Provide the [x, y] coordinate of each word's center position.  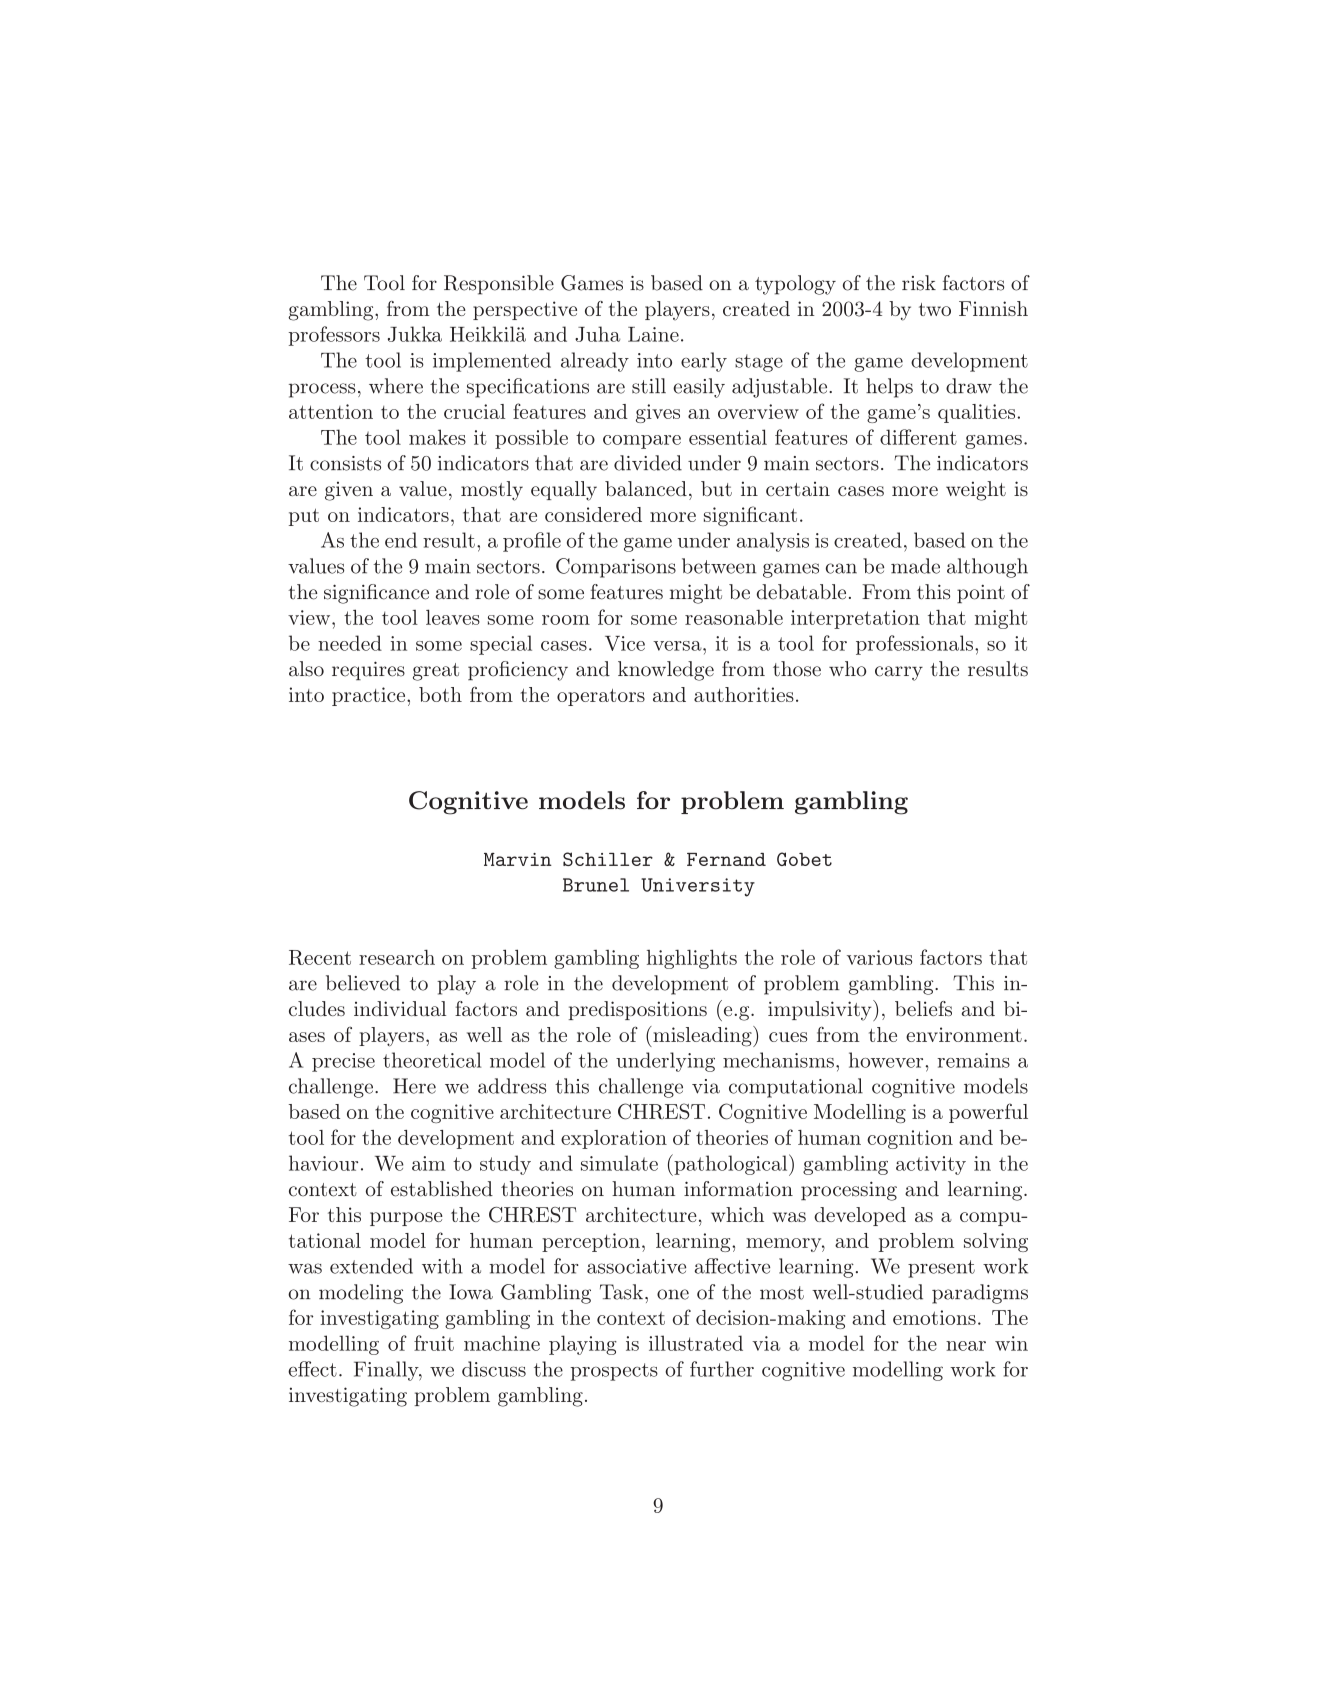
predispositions [637, 1010]
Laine [653, 334]
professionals [914, 645]
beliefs [923, 1008]
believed [363, 983]
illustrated [696, 1343]
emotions [934, 1317]
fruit [434, 1343]
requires [368, 670]
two [935, 309]
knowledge [666, 671]
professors [334, 336]
